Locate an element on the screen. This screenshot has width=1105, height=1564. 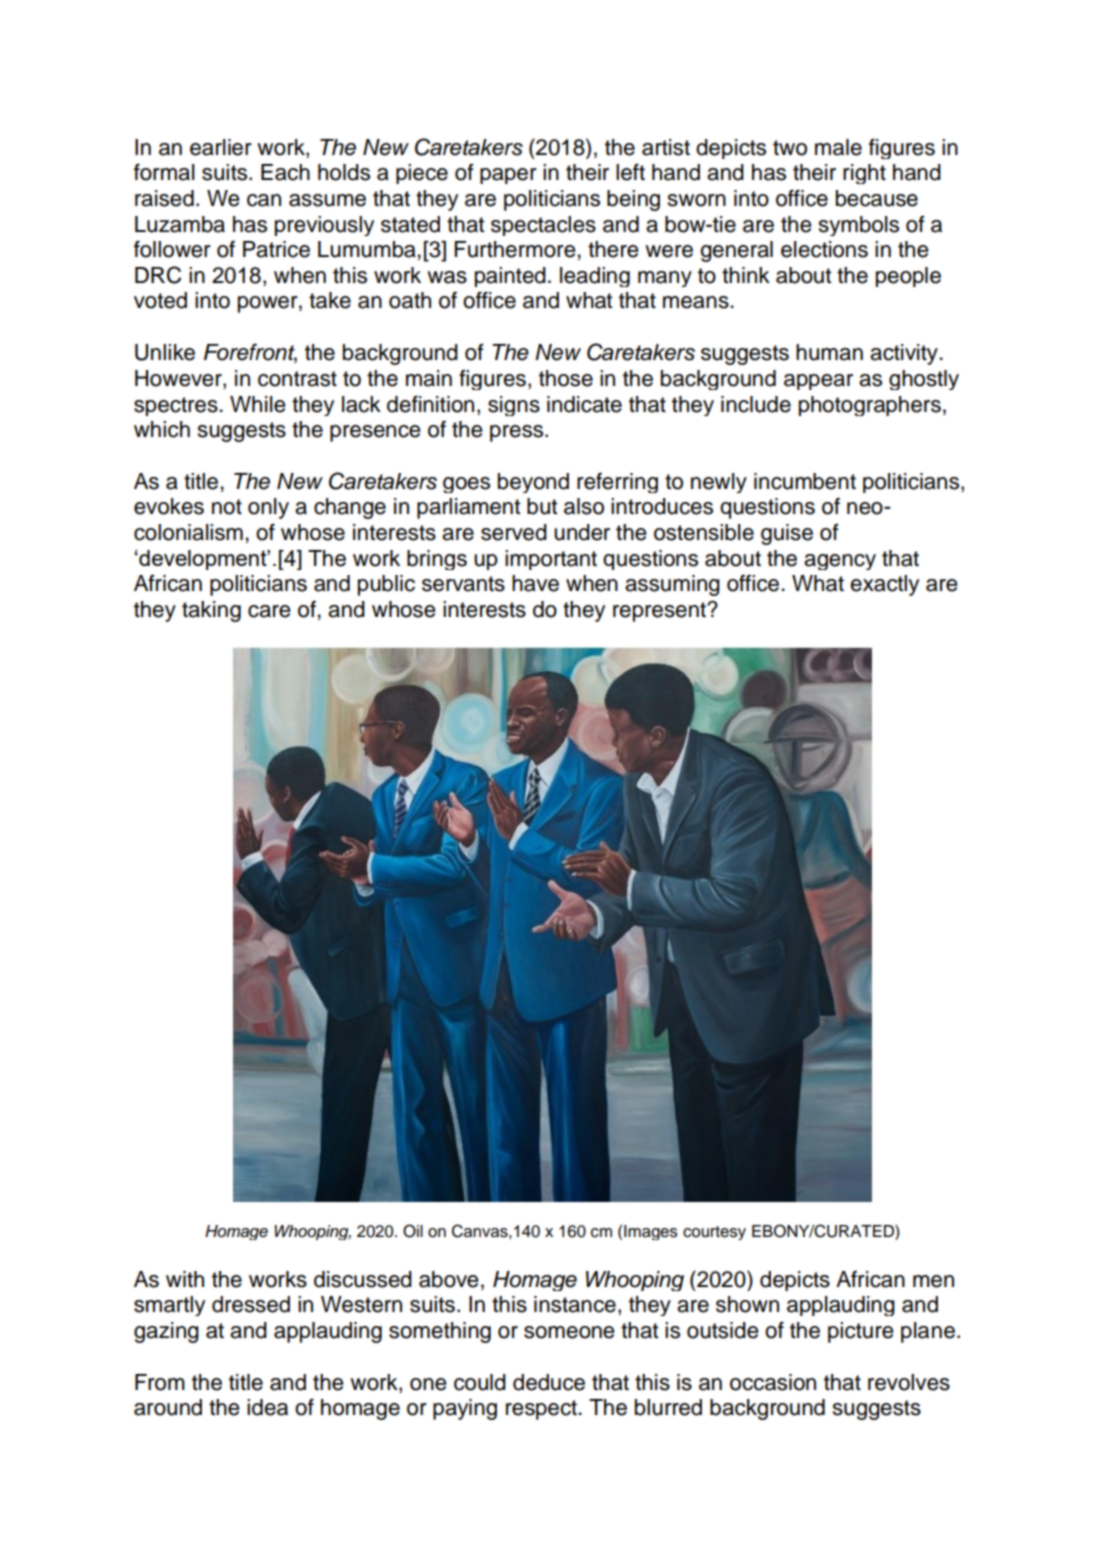
exactly is located at coordinates (884, 585).
